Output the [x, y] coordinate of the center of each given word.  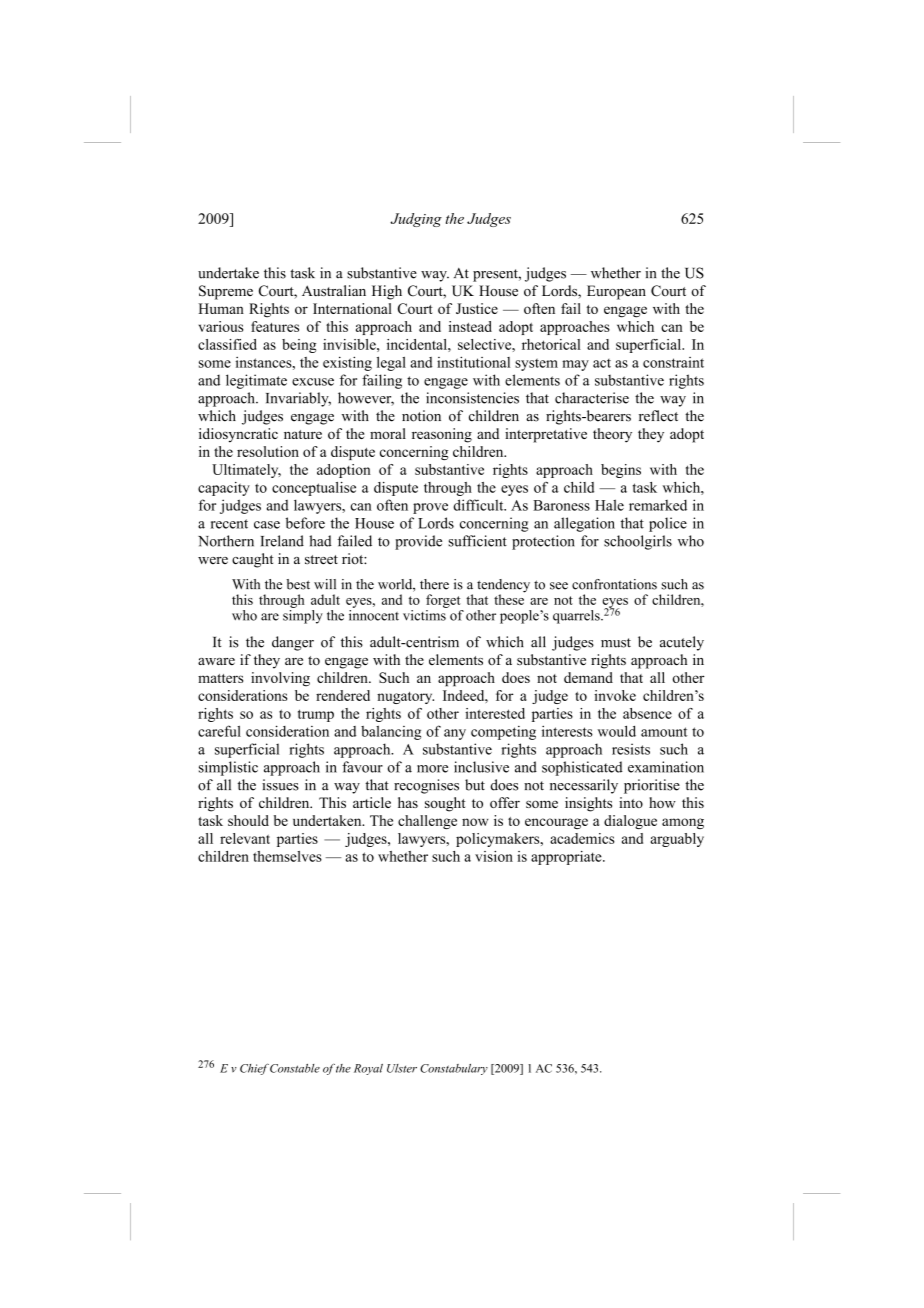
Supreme [226, 292]
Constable [294, 1068]
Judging [416, 220]
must [616, 643]
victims [424, 615]
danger [293, 643]
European [616, 292]
